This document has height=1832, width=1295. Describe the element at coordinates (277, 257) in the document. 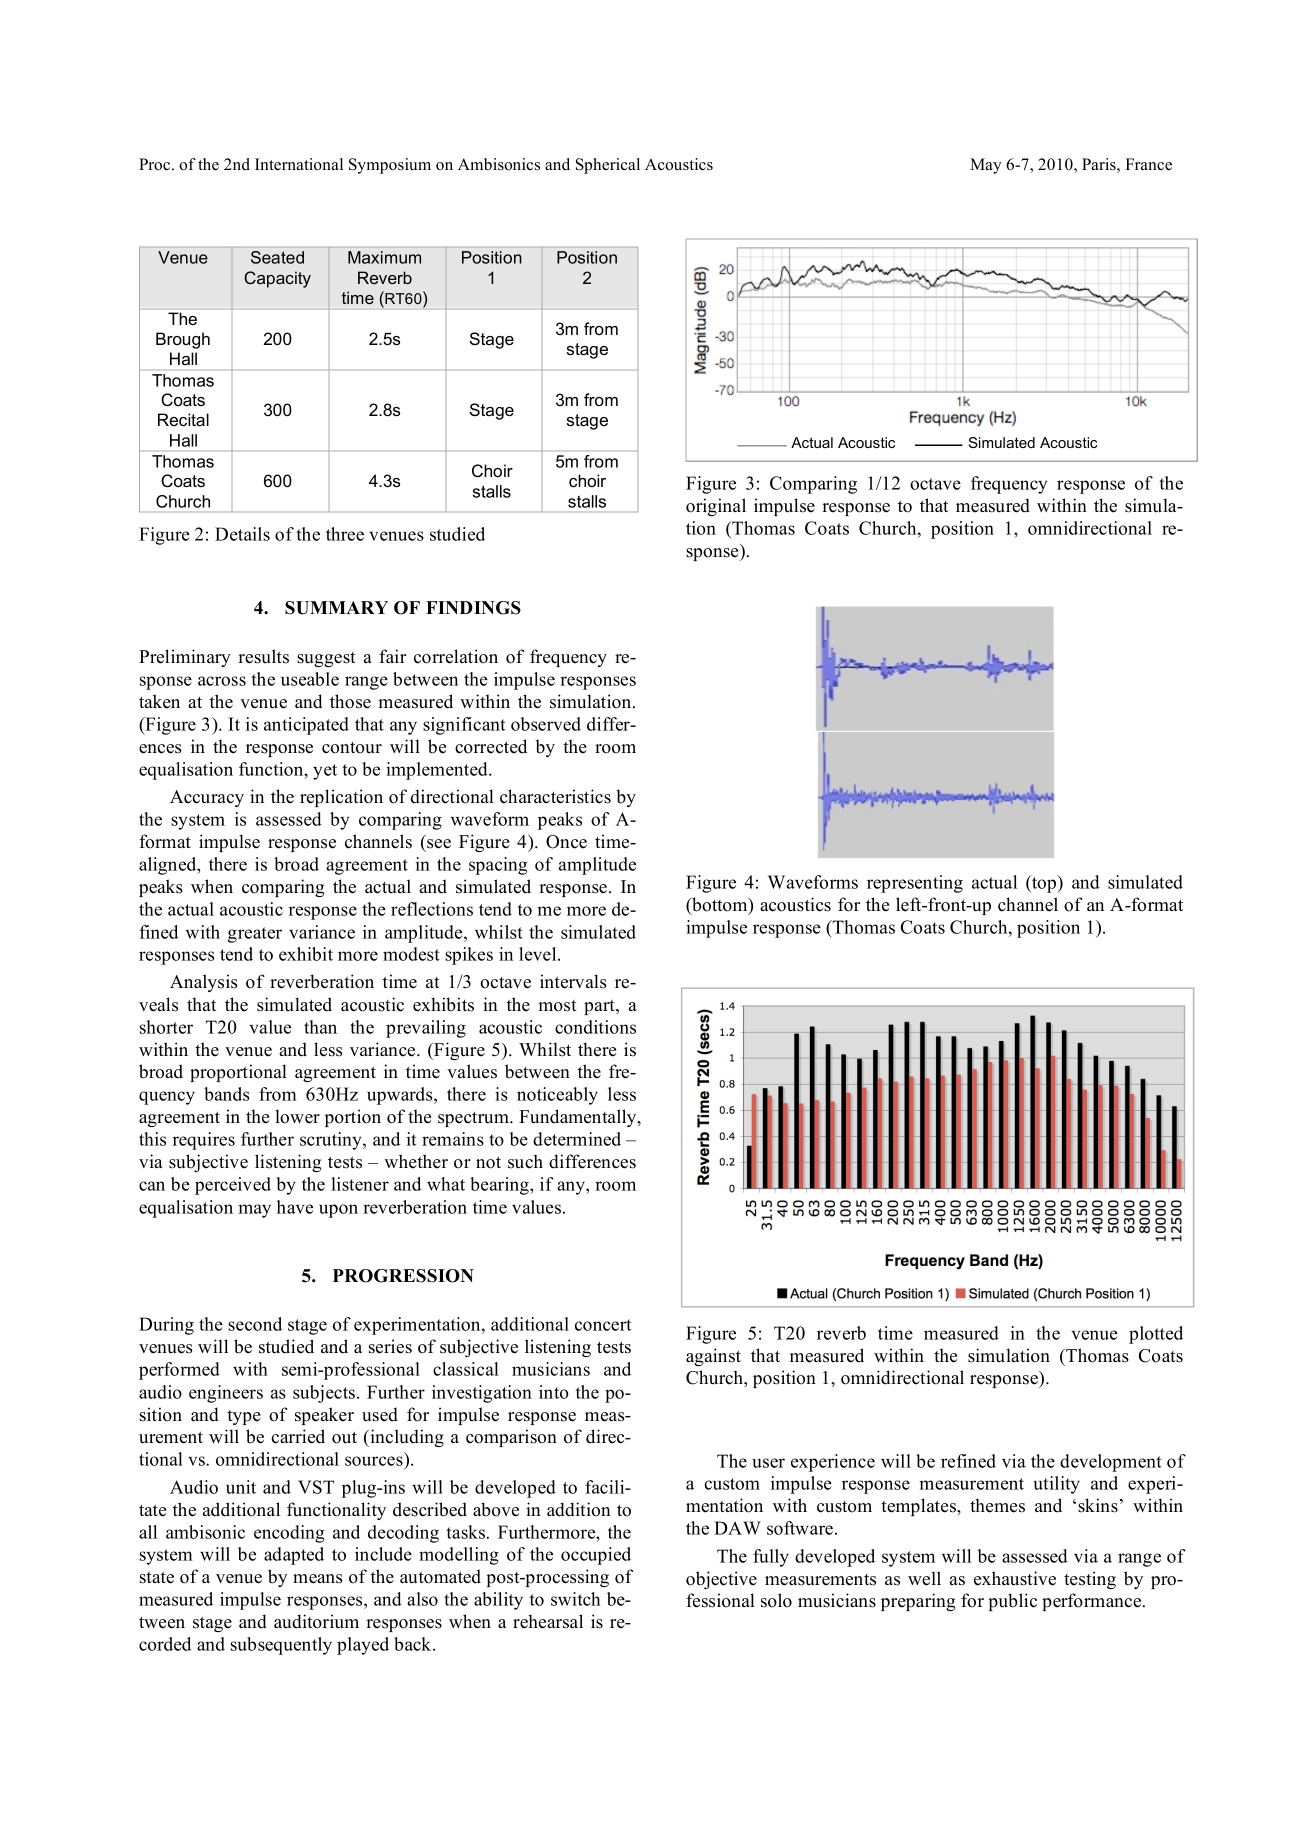

I see `Seated` at that location.
